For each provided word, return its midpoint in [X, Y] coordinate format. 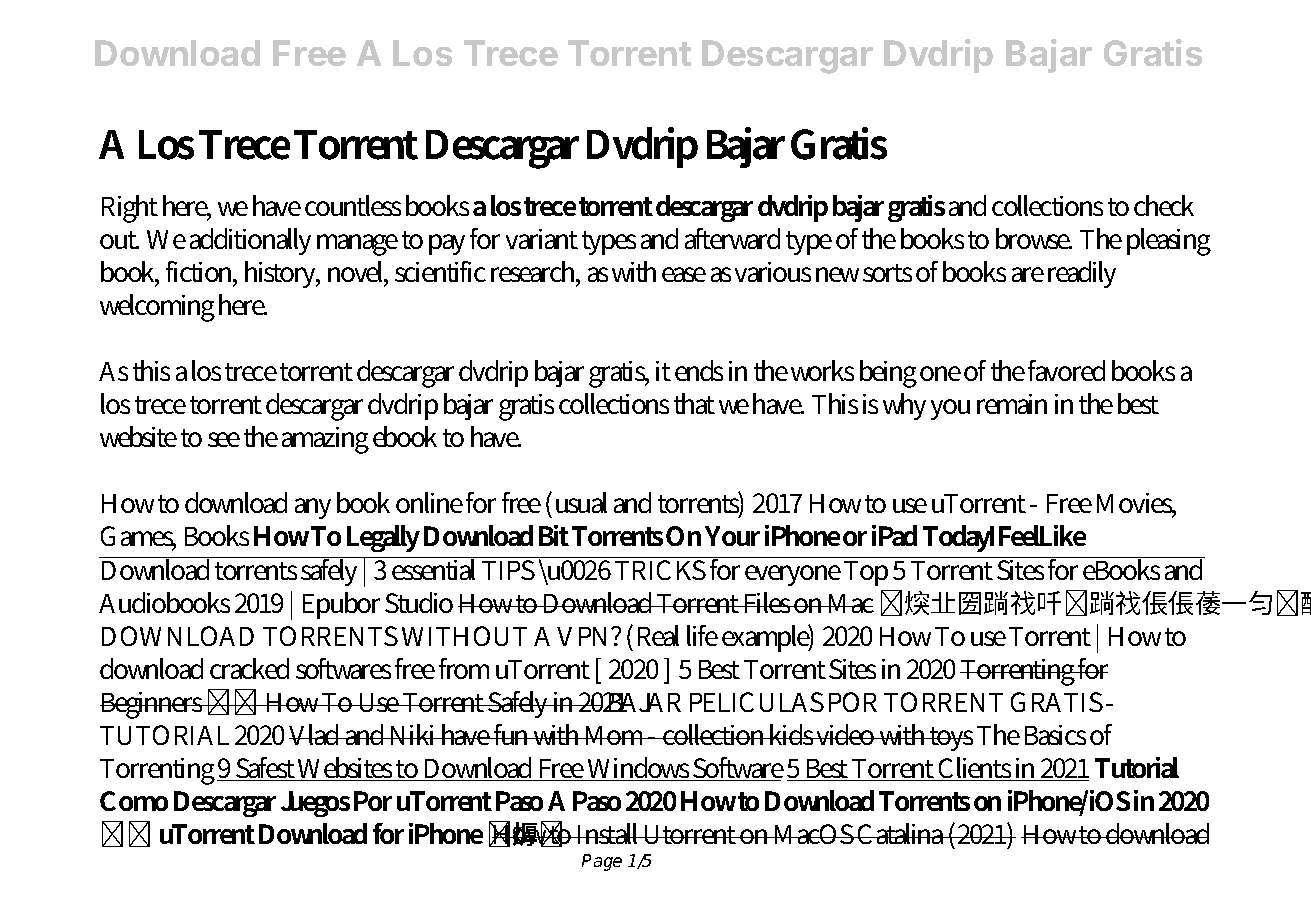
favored [1066, 370]
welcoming [157, 308]
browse [1034, 238]
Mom [615, 735]
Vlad [316, 734]
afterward [732, 238]
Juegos [315, 804]
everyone [793, 575]
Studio [419, 602]
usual [581, 502]
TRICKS [660, 570]
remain [1012, 404]
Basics [1055, 735]
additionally [250, 241]
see [224, 439]
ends [699, 370]
